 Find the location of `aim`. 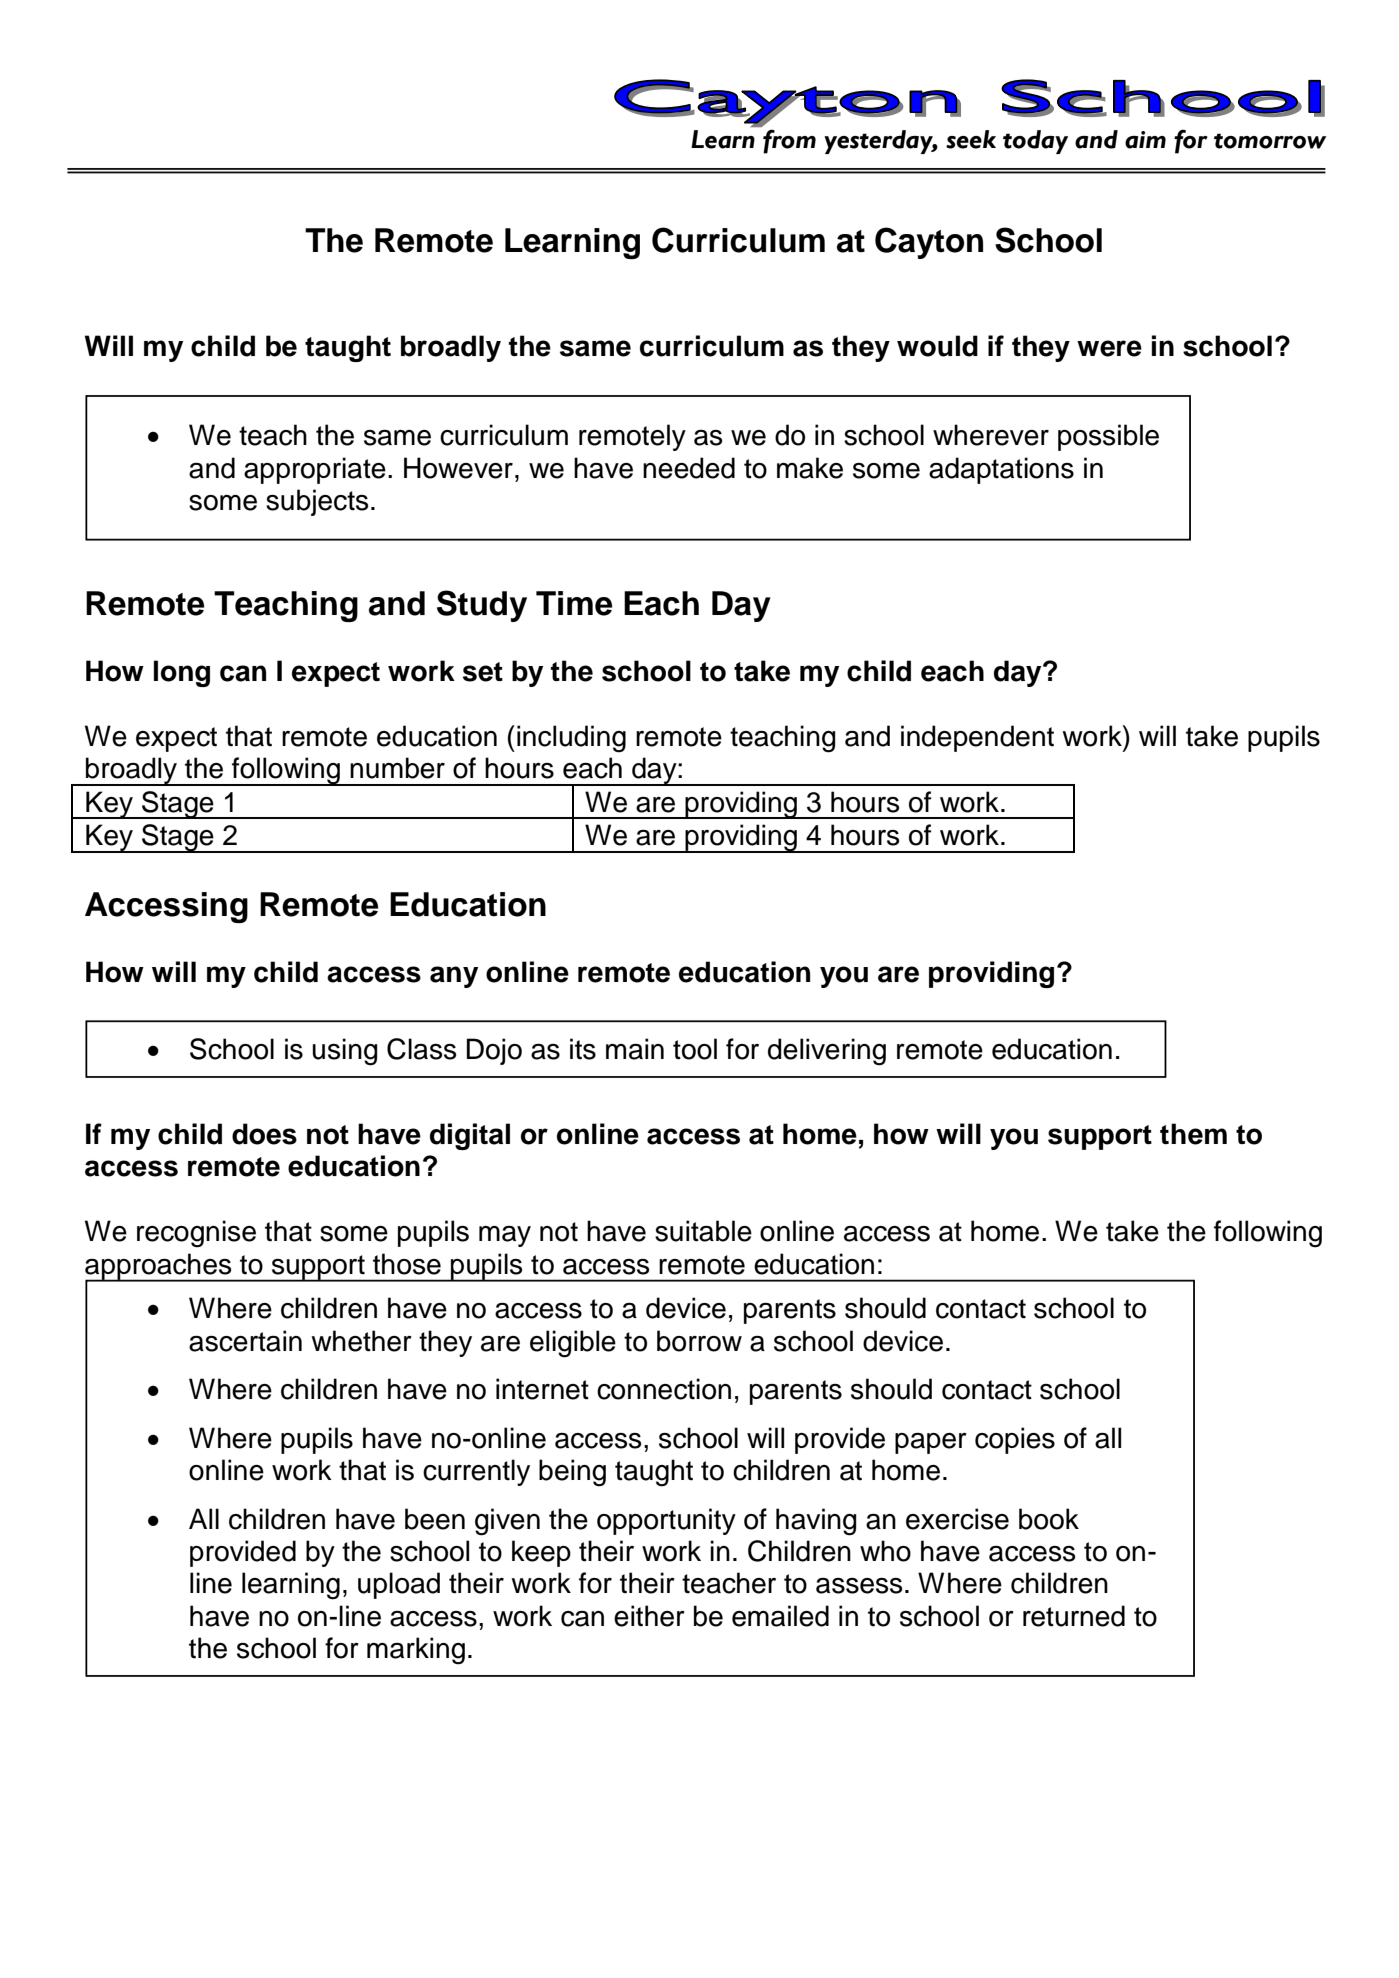

aim is located at coordinates (1145, 140).
